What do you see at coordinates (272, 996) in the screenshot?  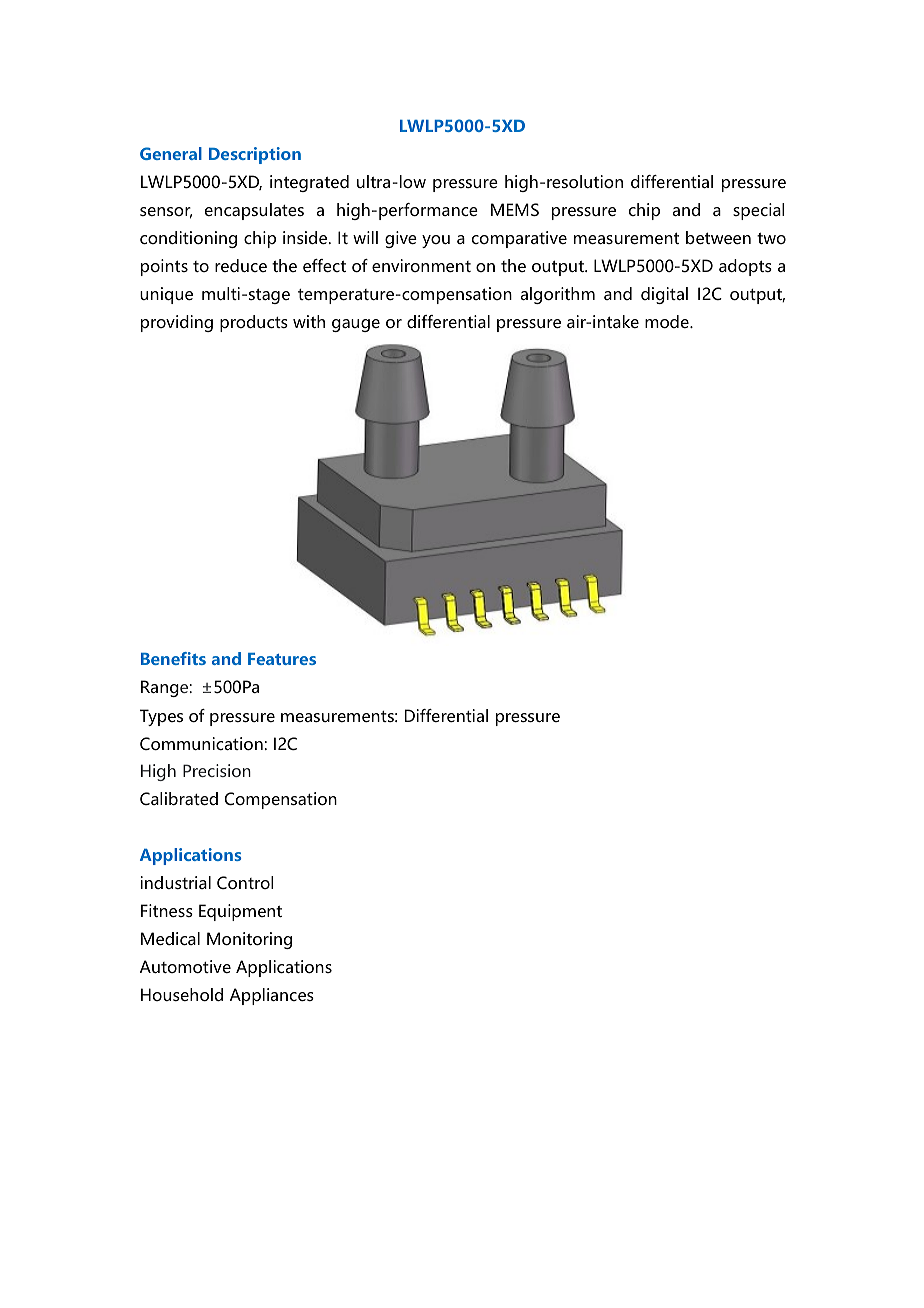 I see `Appliances` at bounding box center [272, 996].
